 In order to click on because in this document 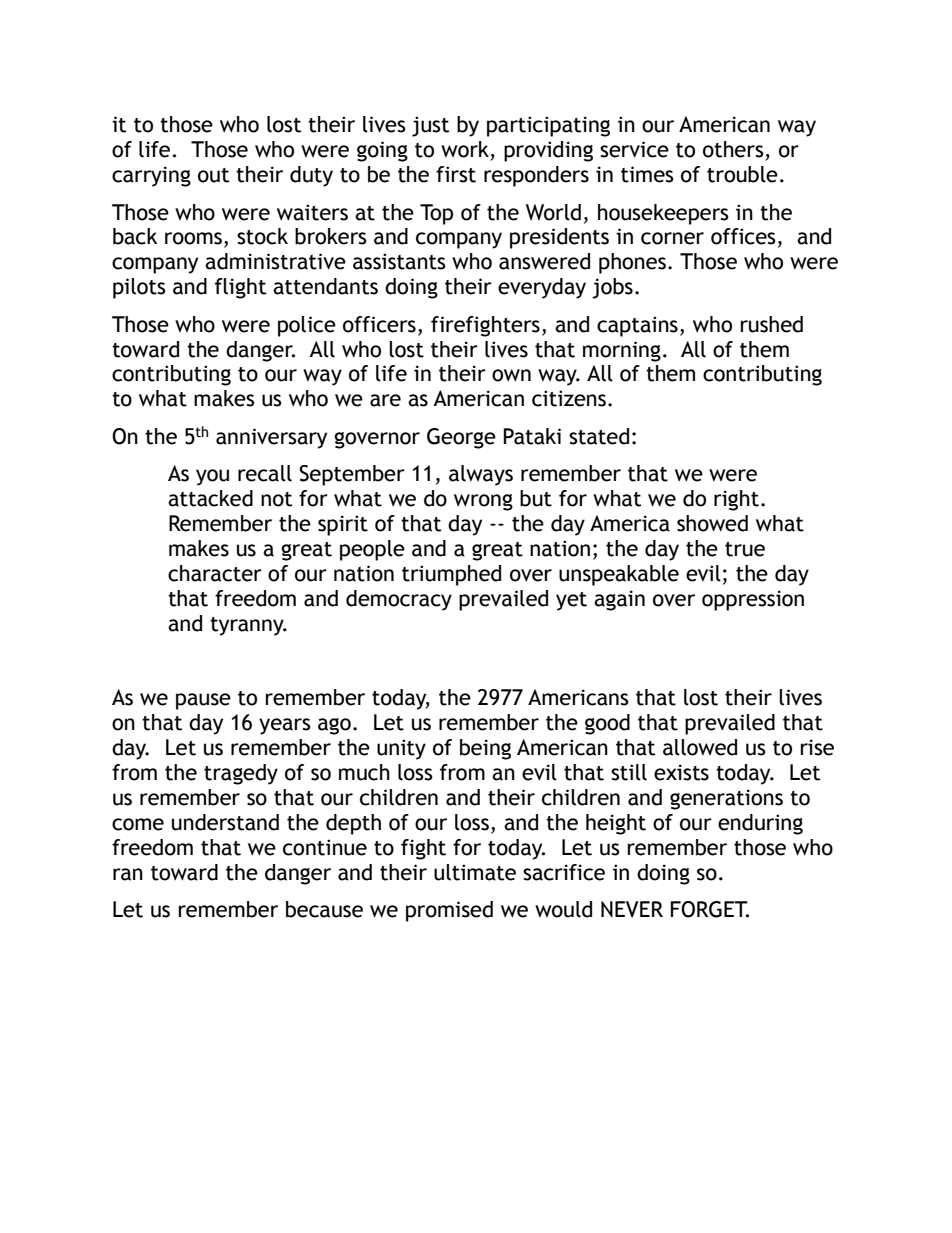, I will do `click(324, 909)`.
